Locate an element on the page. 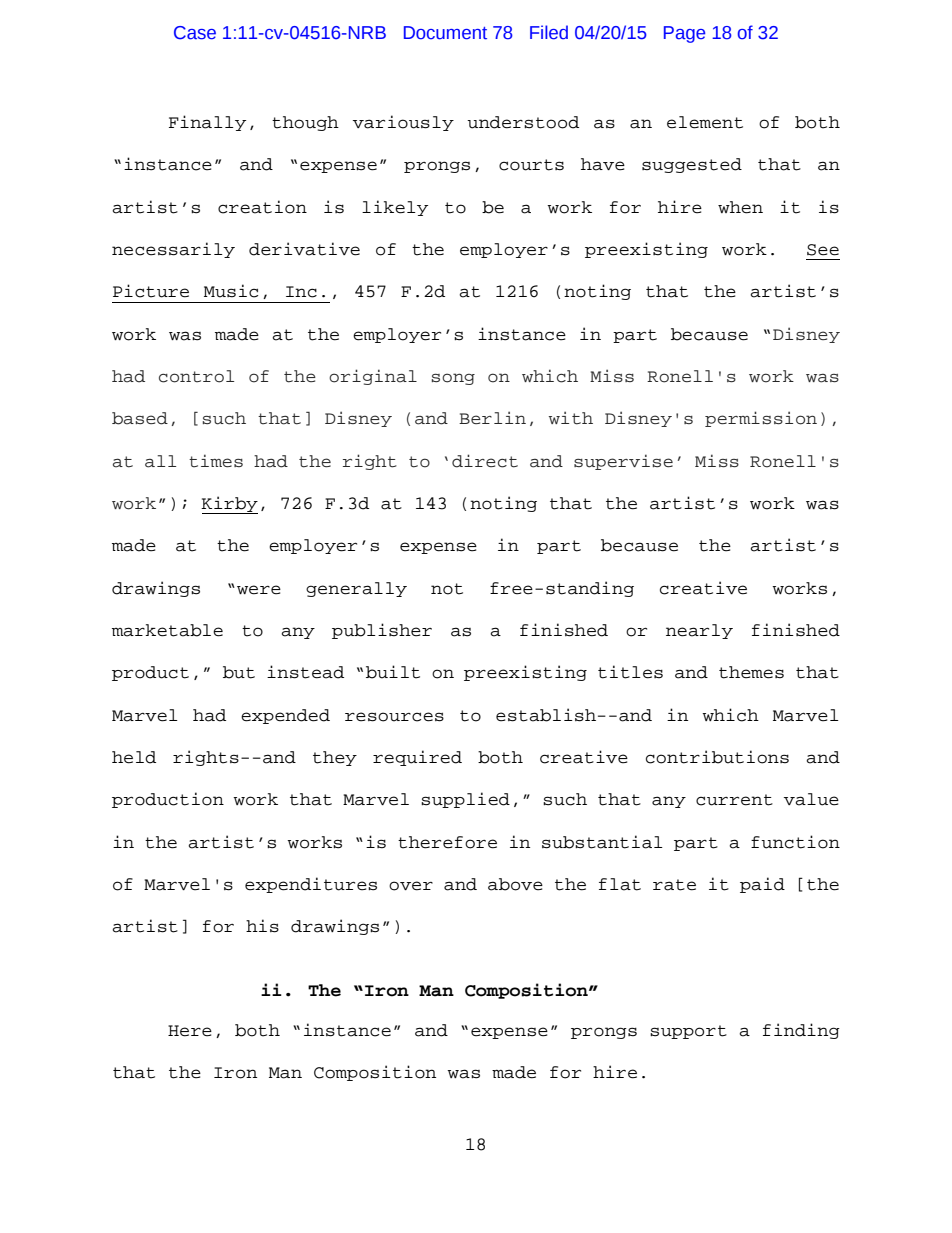 This document has width=952, height=1233. Document is located at coordinates (445, 33).
